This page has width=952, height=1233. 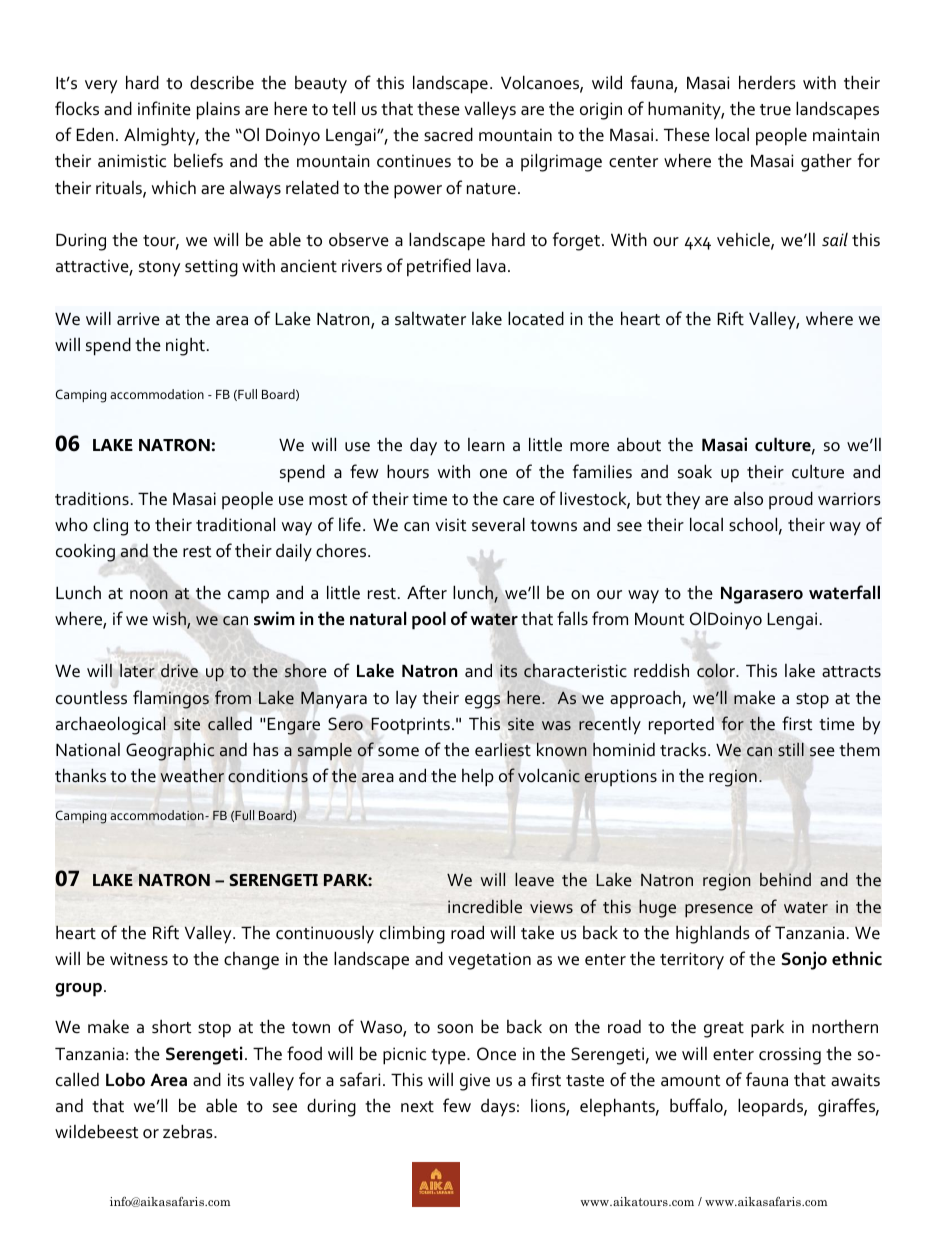 I want to click on traditions, so click(x=92, y=498).
